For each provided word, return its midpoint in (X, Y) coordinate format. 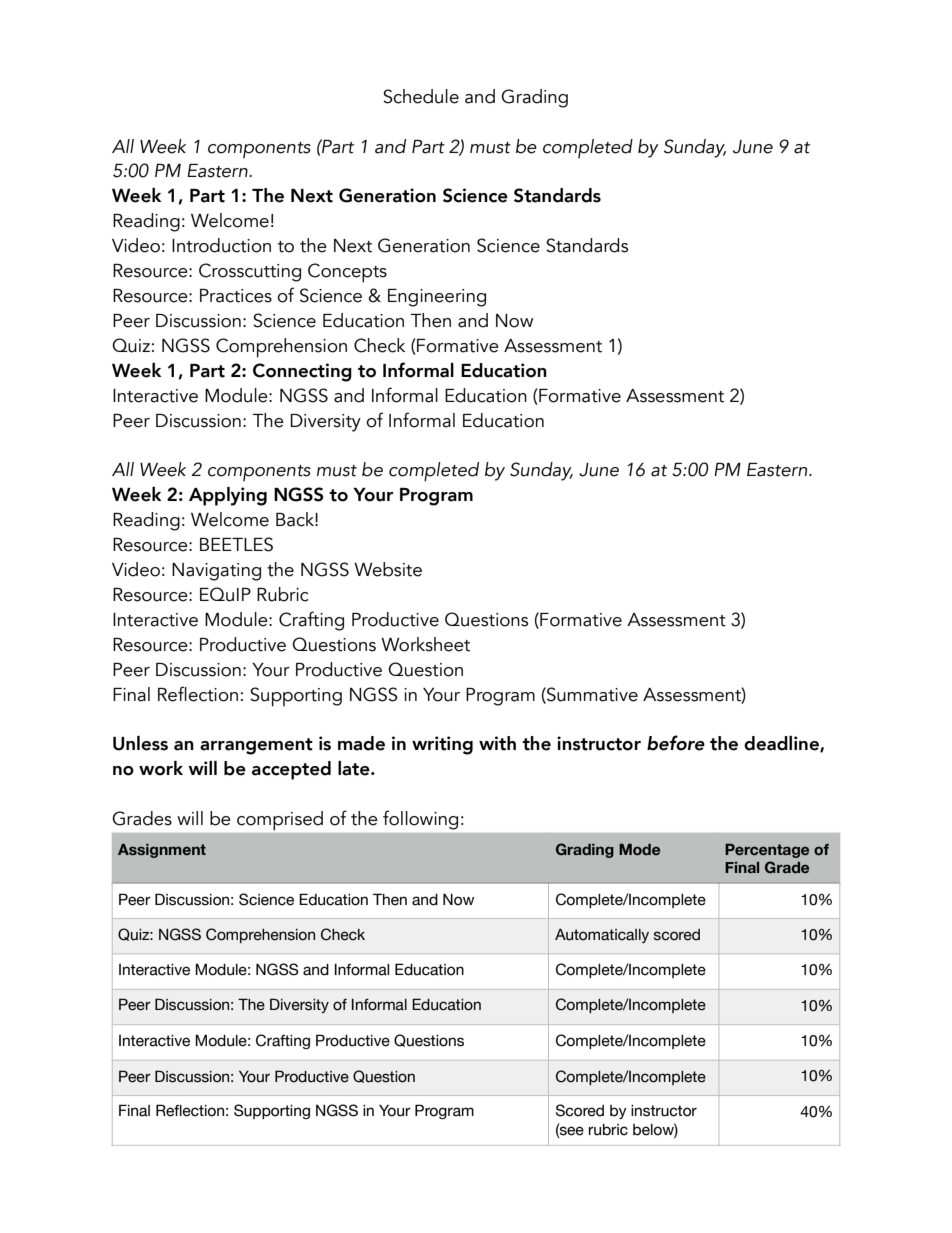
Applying (228, 496)
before (676, 743)
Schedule (421, 96)
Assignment (162, 851)
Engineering (437, 298)
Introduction (221, 245)
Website (388, 569)
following (420, 820)
